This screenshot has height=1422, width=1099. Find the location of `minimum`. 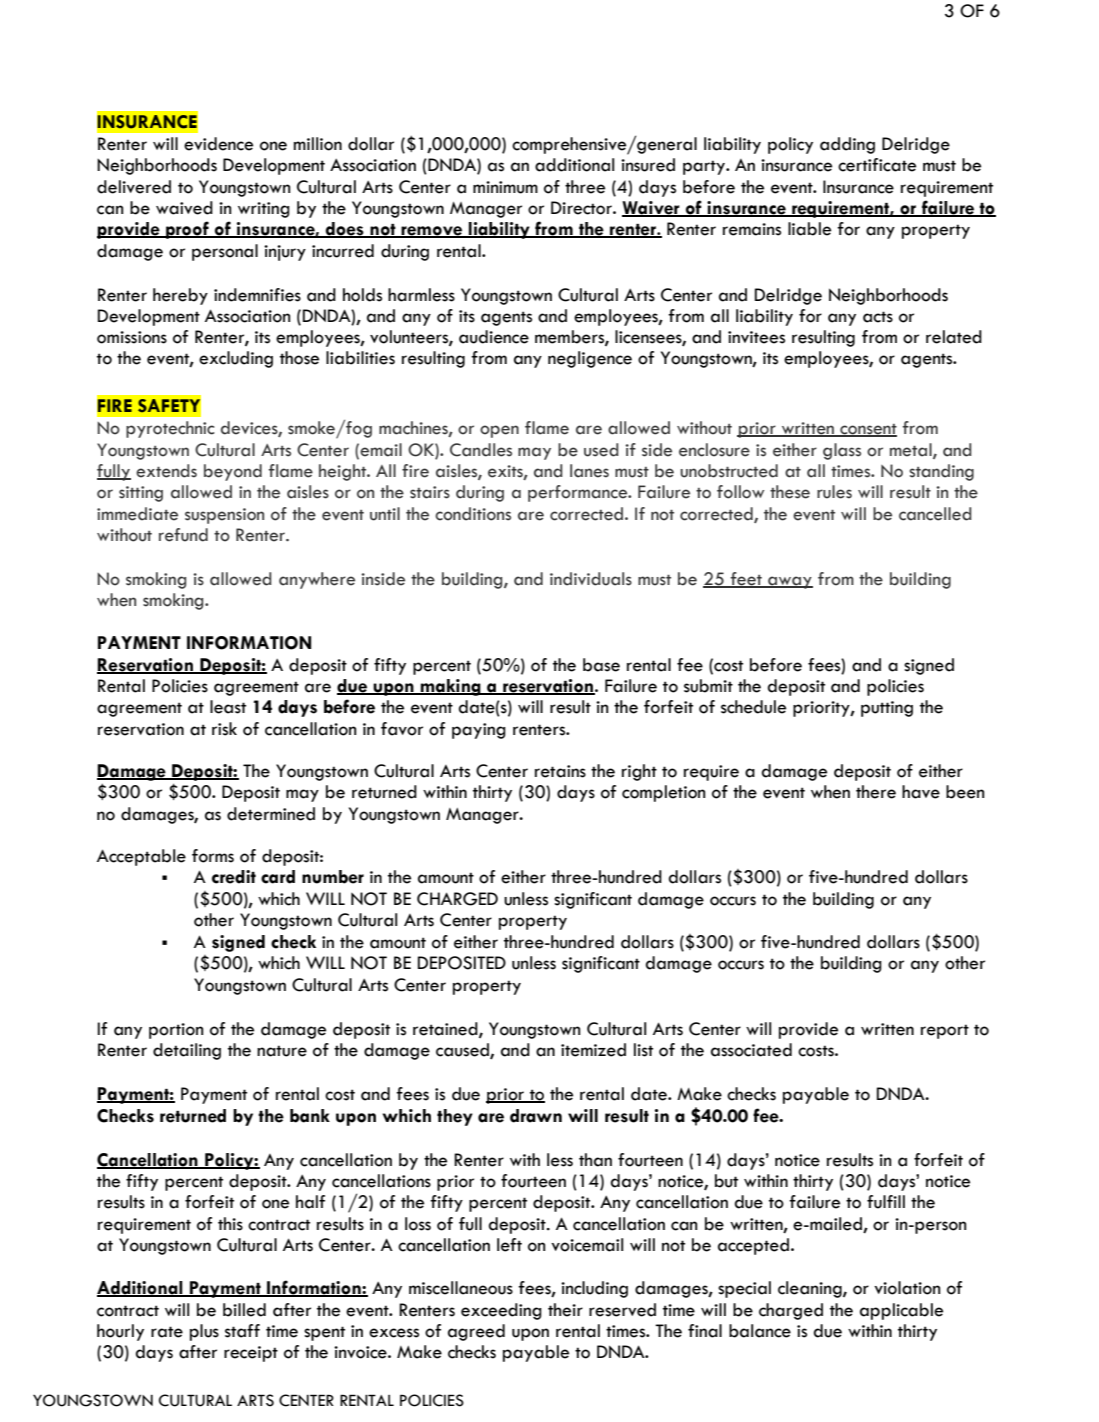

minimum is located at coordinates (505, 187).
